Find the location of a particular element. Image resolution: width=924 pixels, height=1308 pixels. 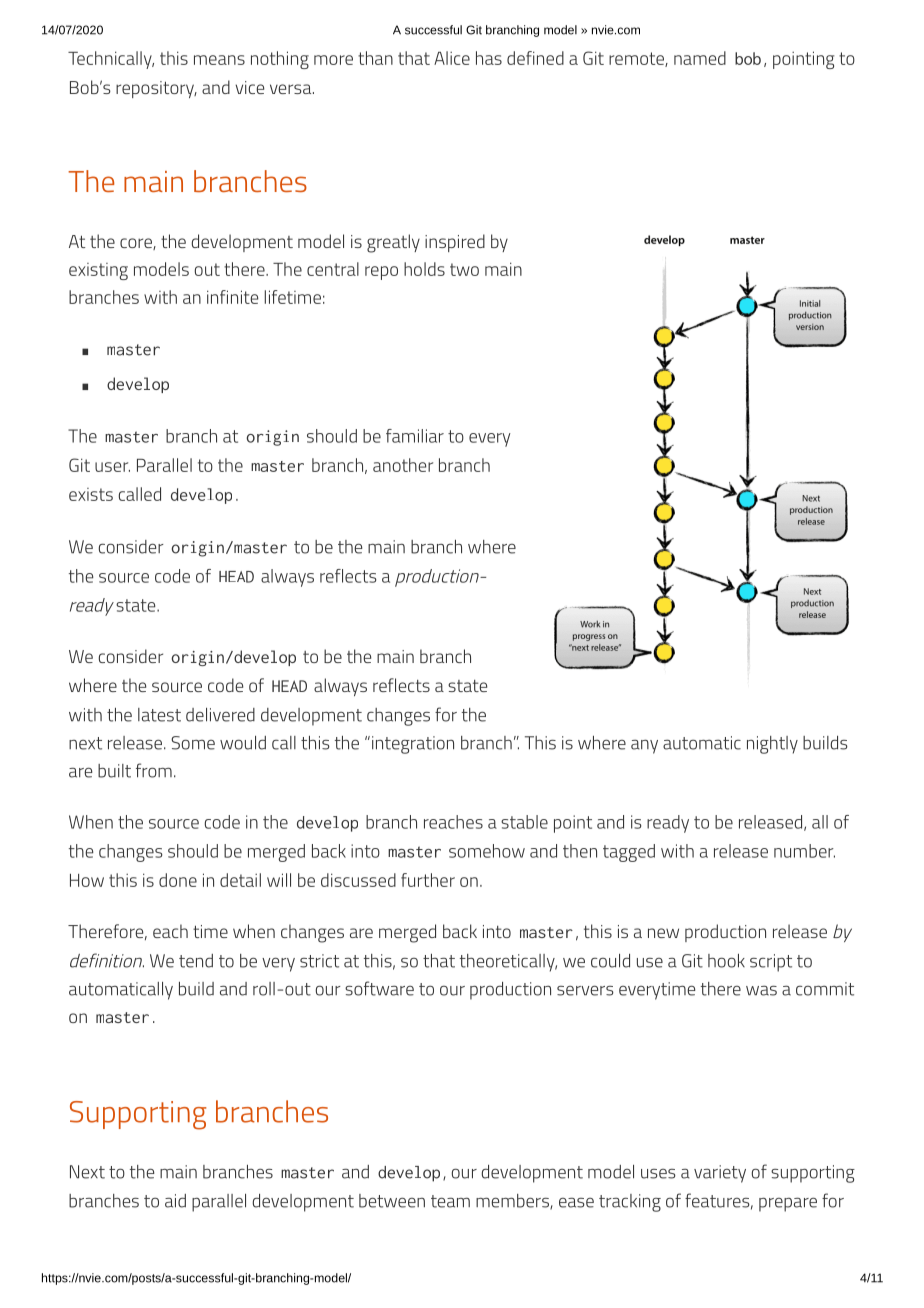

named is located at coordinates (700, 58).
